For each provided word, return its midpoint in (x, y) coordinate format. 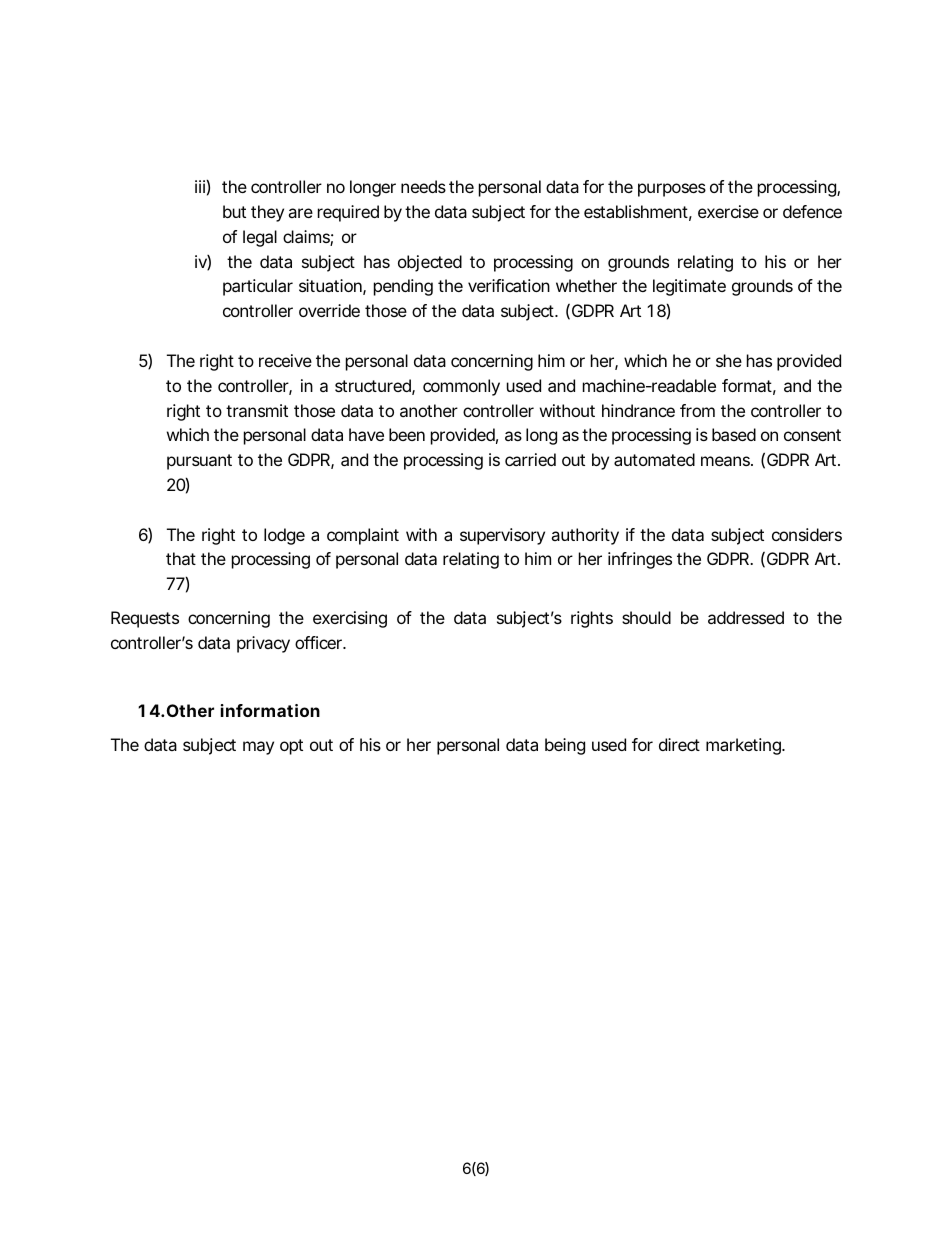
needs (423, 186)
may (258, 748)
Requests (145, 619)
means (727, 461)
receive (285, 360)
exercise (728, 211)
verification (509, 285)
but (234, 211)
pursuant (199, 462)
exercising (350, 619)
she (729, 360)
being (565, 746)
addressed (746, 617)
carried (530, 459)
